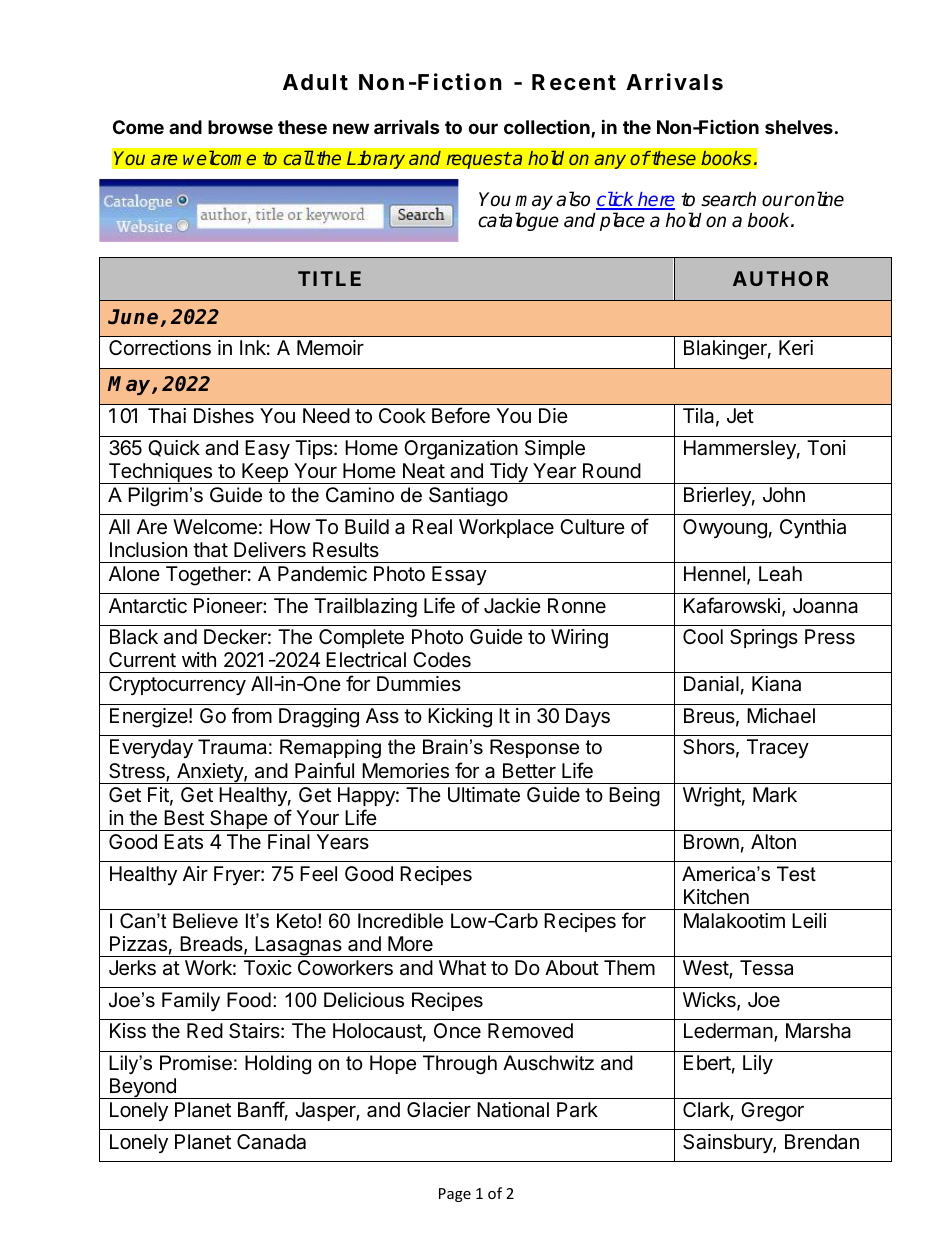 The height and width of the screenshot is (1233, 952). I want to click on with, so click(199, 659).
